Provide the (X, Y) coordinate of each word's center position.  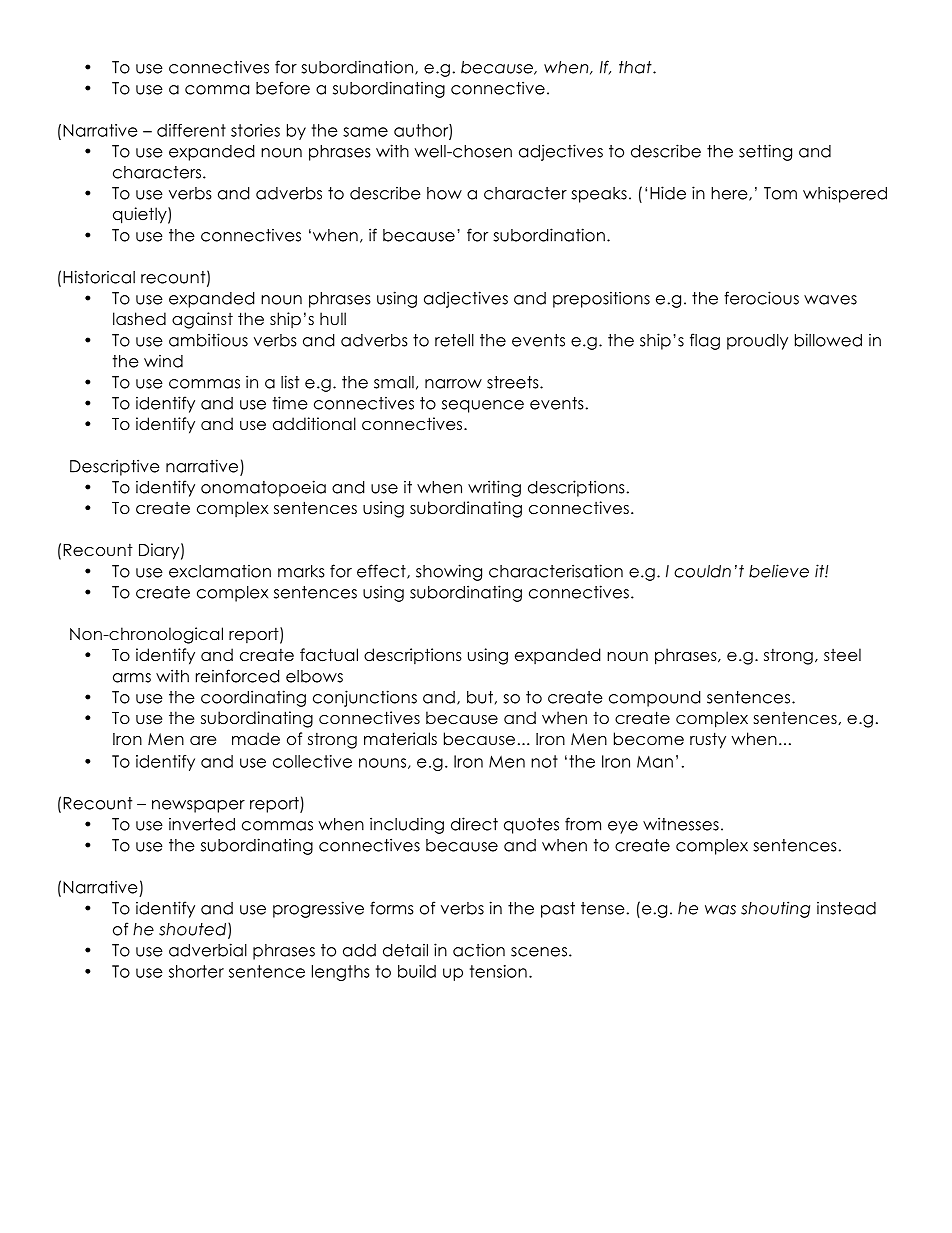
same (365, 132)
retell (454, 340)
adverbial (208, 950)
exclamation (220, 571)
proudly (757, 342)
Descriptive (115, 467)
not (544, 761)
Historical (99, 277)
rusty (708, 740)
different (191, 130)
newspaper (198, 806)
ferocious (761, 298)
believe (779, 571)
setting (765, 152)
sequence (483, 406)
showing (449, 572)
